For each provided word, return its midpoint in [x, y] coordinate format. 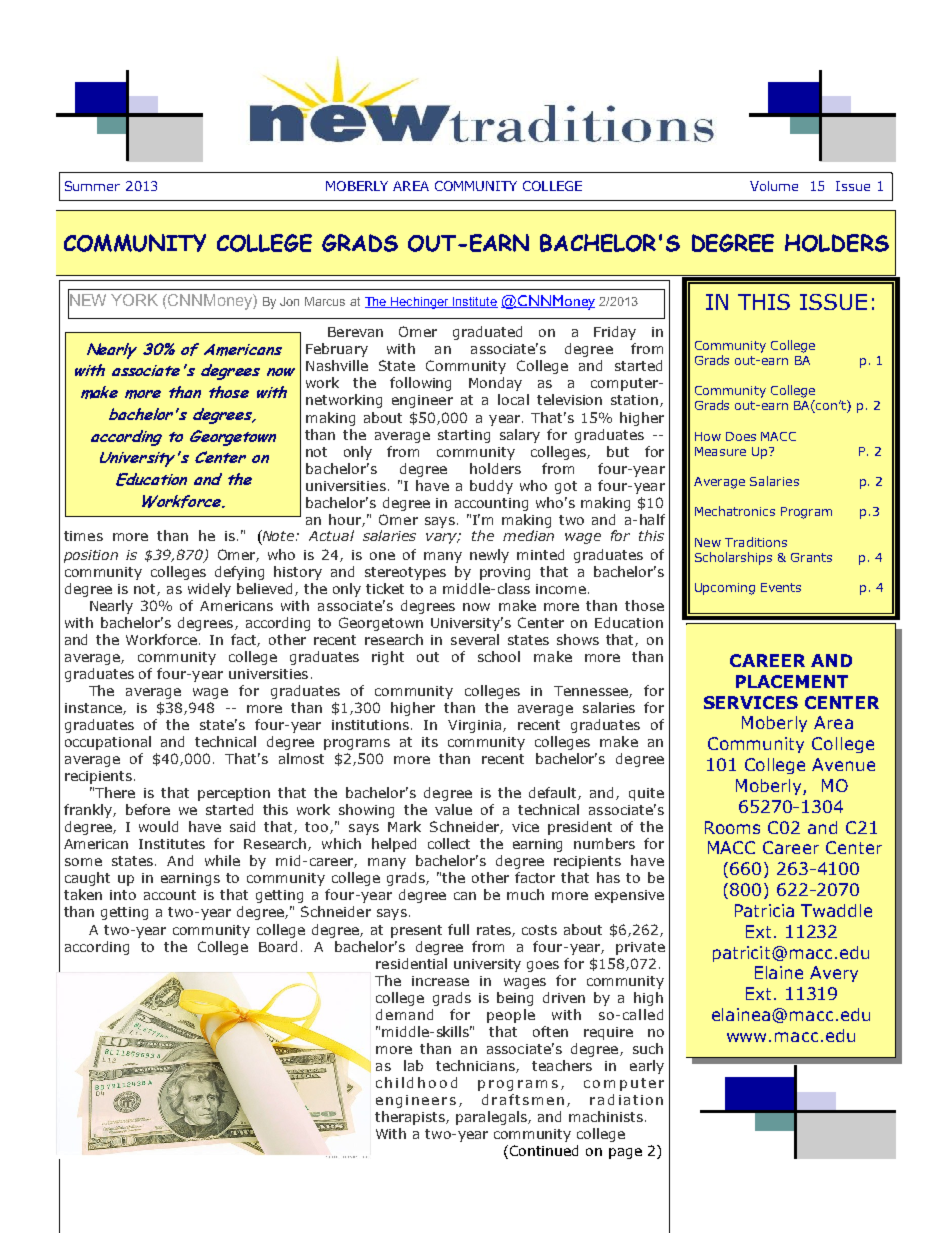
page [625, 1153]
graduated [487, 333]
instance [94, 709]
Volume [774, 186]
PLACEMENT [792, 681]
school [499, 656]
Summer [92, 186]
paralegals [492, 1118]
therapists [411, 1118]
